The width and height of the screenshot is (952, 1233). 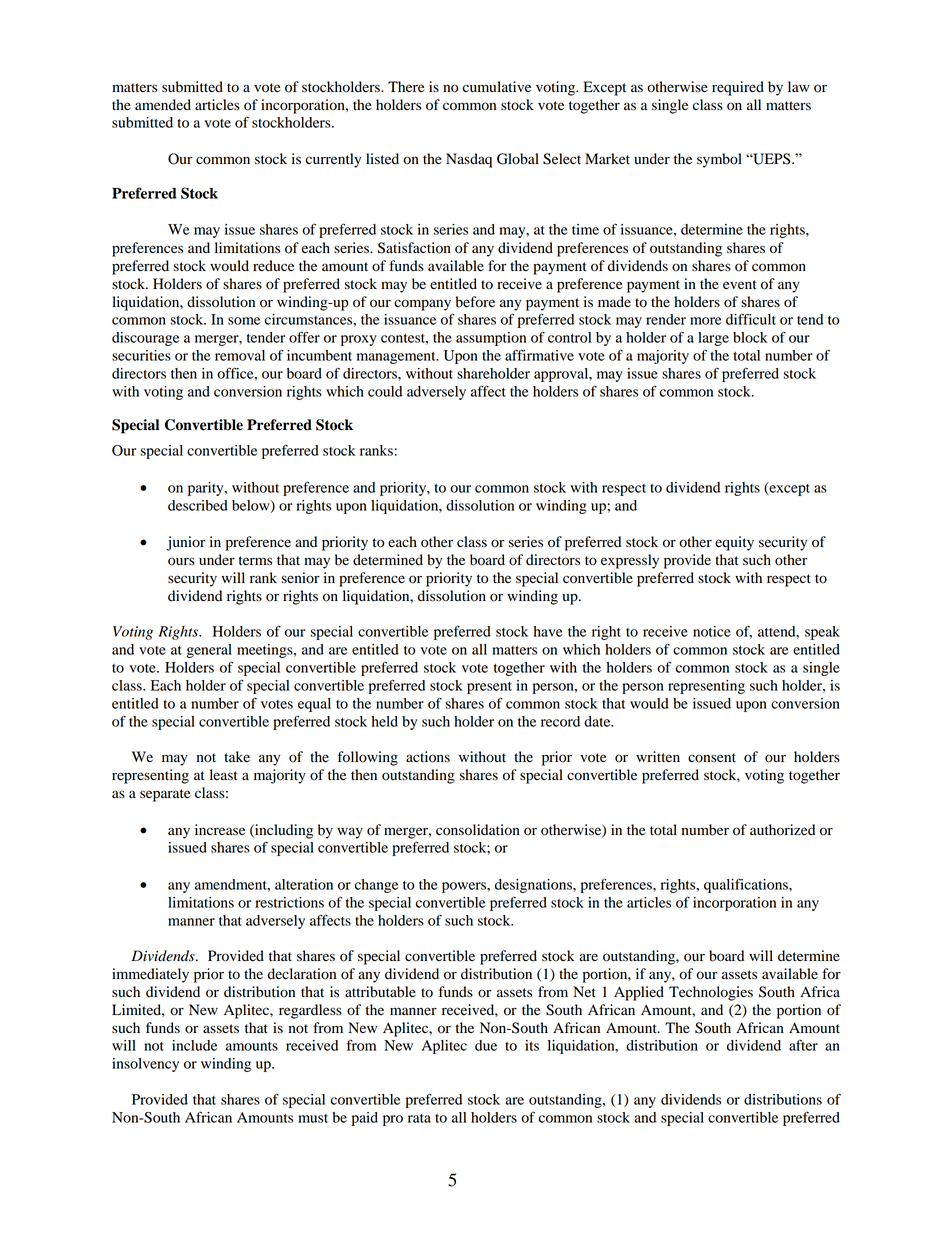 I want to click on due, so click(x=486, y=1045).
